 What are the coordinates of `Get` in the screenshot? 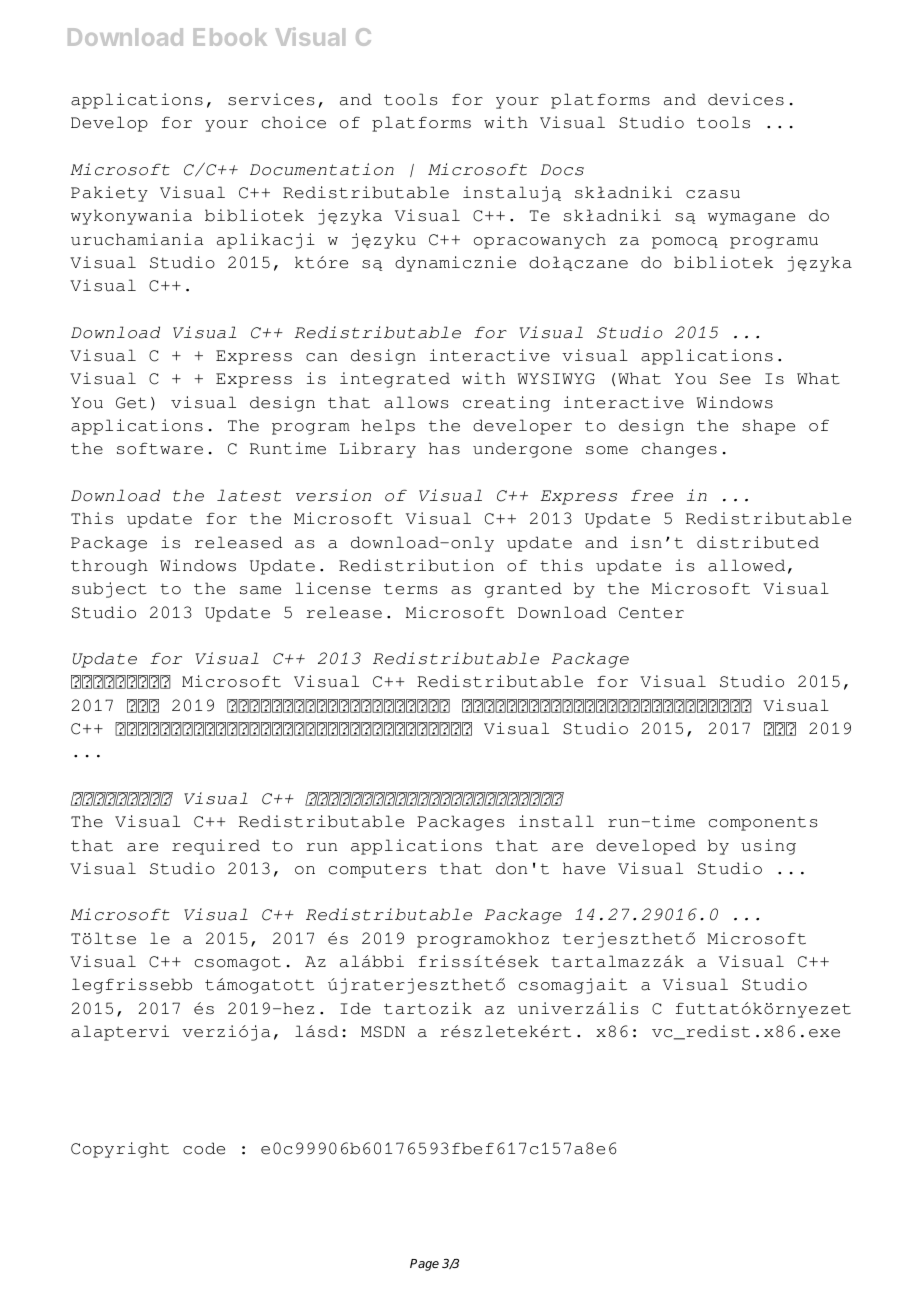 It's located at (131, 403).
